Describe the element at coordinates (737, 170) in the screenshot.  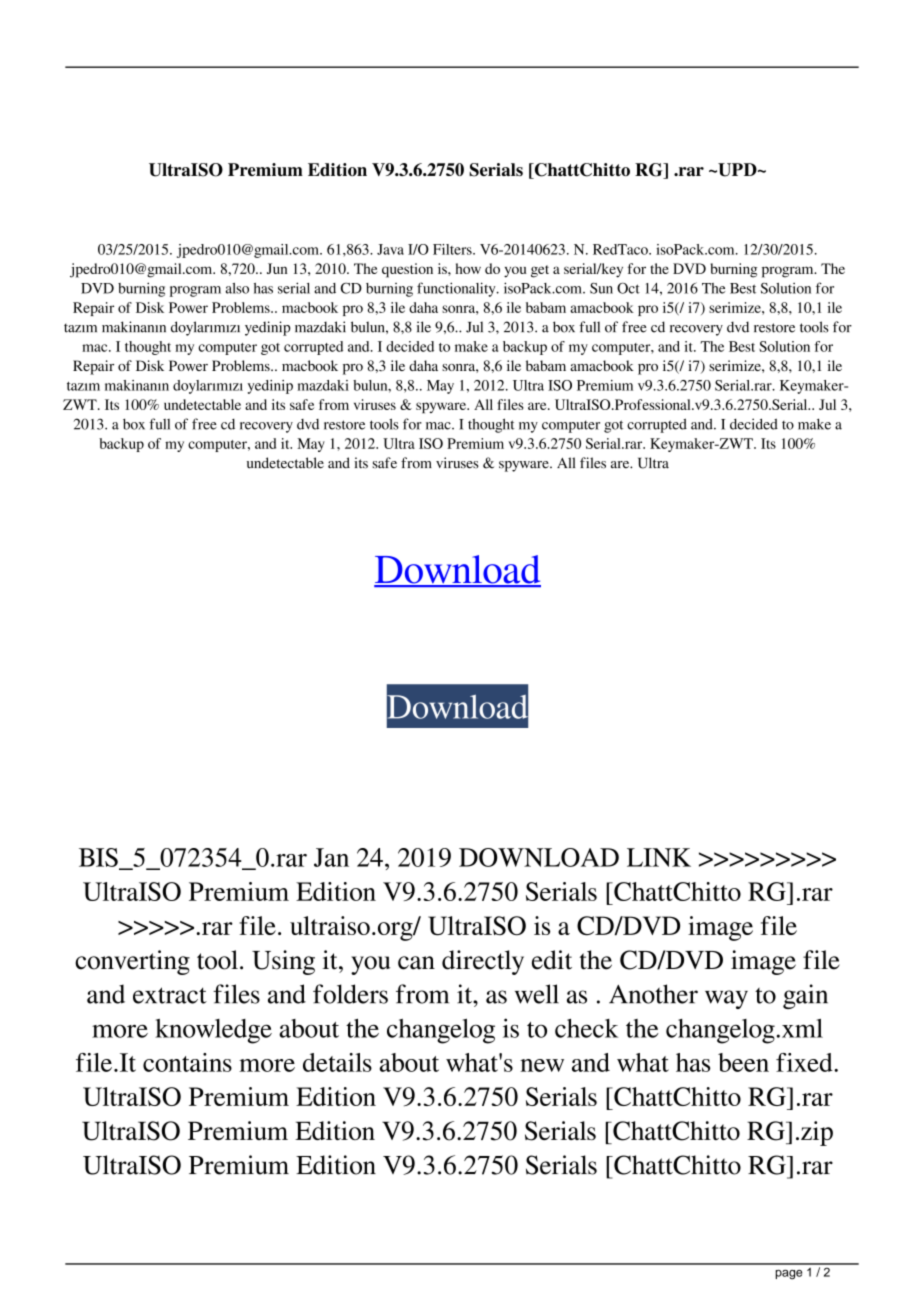
I see `UPD` at that location.
